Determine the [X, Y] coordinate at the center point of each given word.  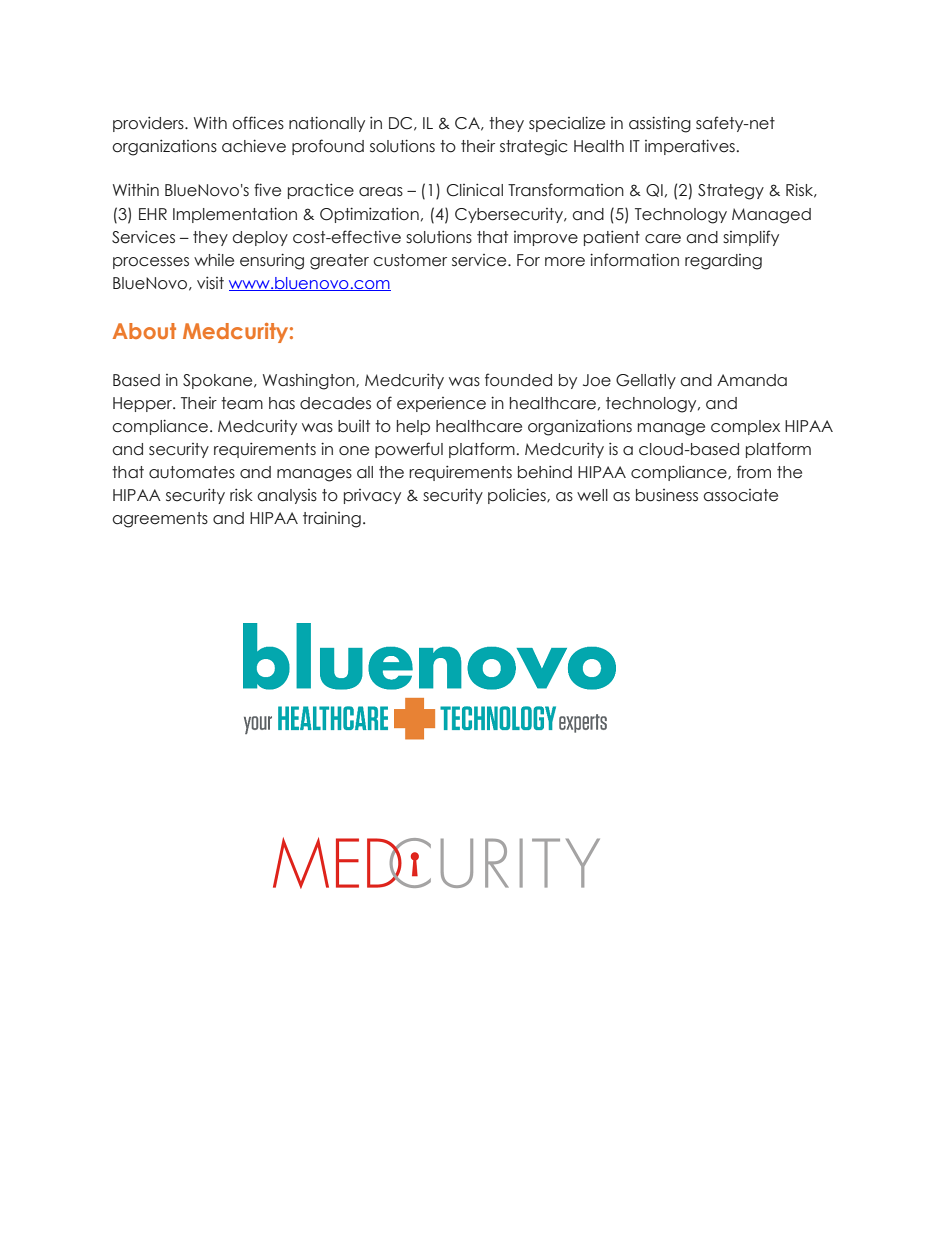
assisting [660, 124]
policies [518, 496]
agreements [160, 520]
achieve [254, 146]
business [667, 495]
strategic [534, 148]
